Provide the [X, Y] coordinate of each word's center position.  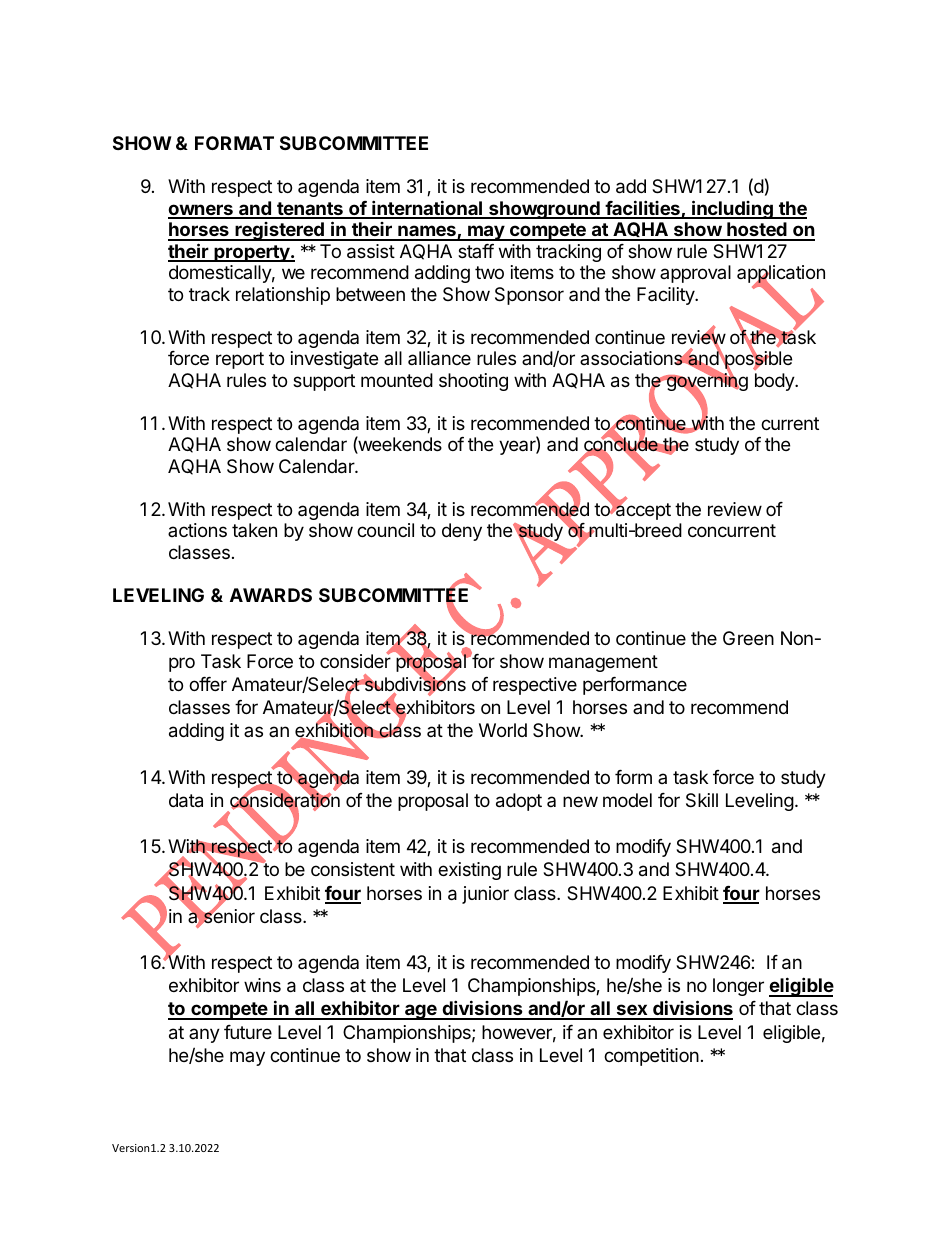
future [248, 1032]
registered [279, 231]
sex [632, 1011]
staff [476, 251]
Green [748, 638]
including [732, 209]
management [603, 663]
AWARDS [271, 595]
